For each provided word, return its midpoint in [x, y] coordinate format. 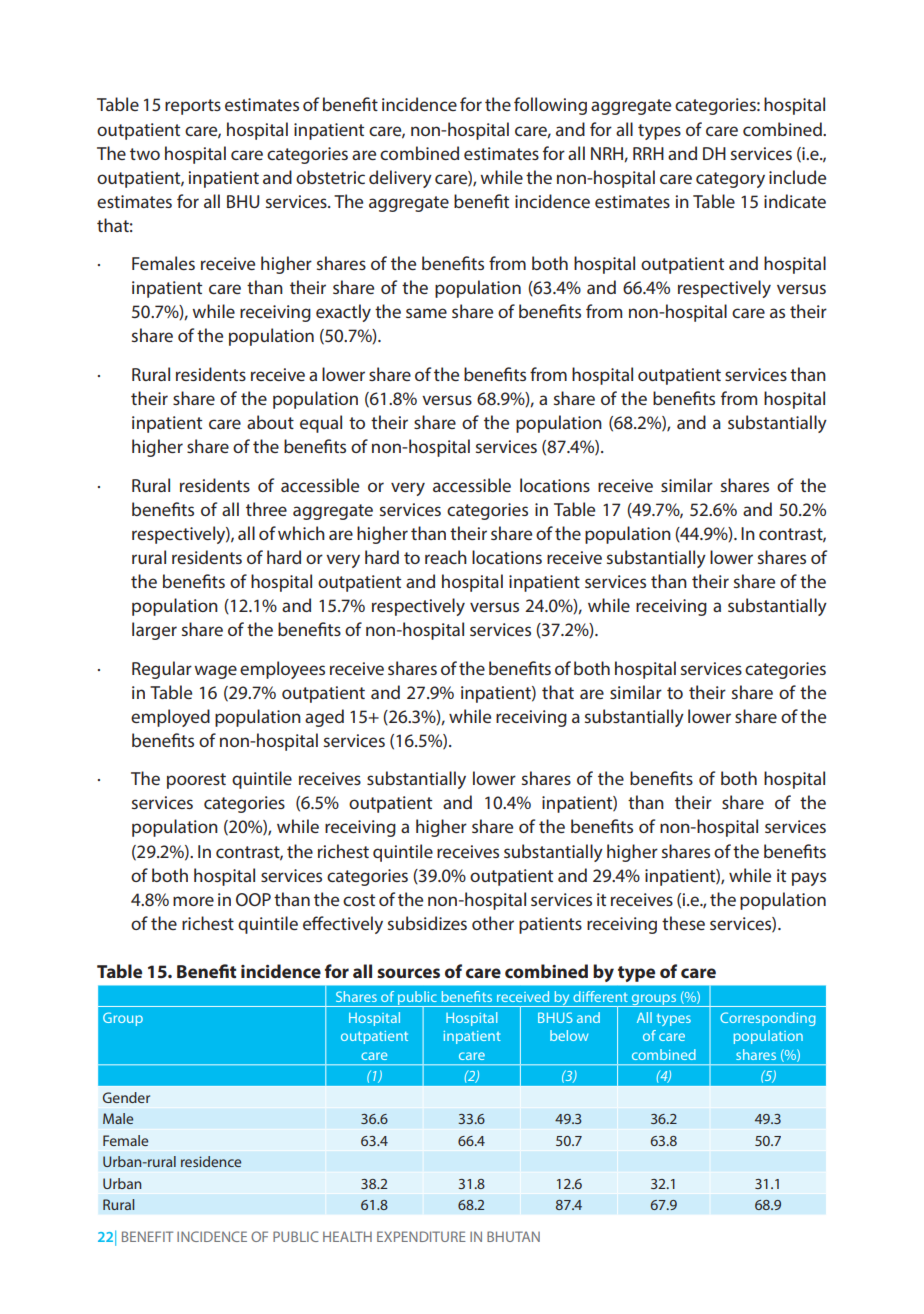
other [493, 923]
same [426, 313]
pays [809, 879]
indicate [795, 201]
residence [211, 1161]
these [683, 923]
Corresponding [768, 1019]
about [270, 422]
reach [446, 557]
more [193, 901]
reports [193, 107]
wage [215, 672]
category [730, 180]
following [550, 106]
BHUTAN [513, 1236]
